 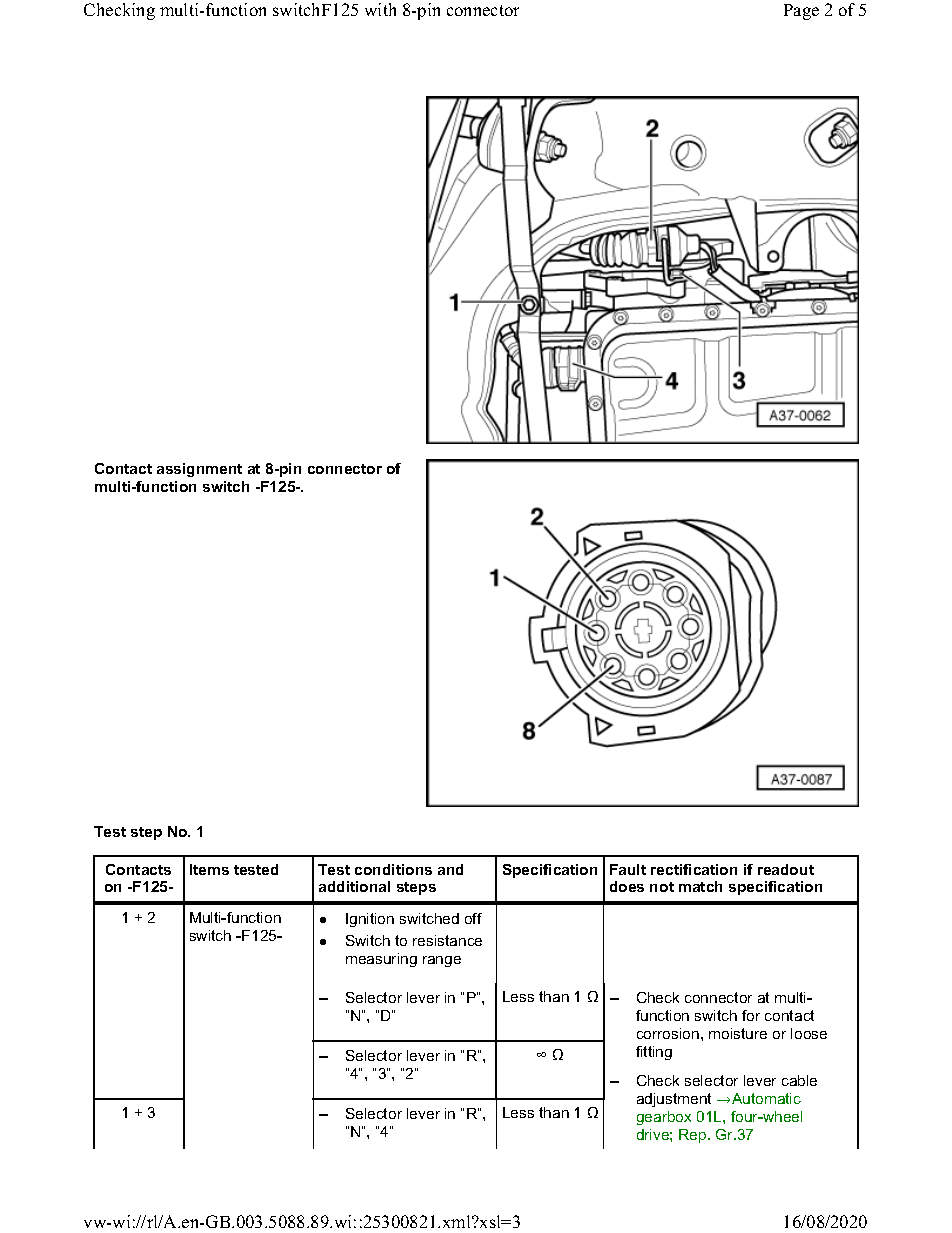 I want to click on measuring, so click(x=381, y=960).
